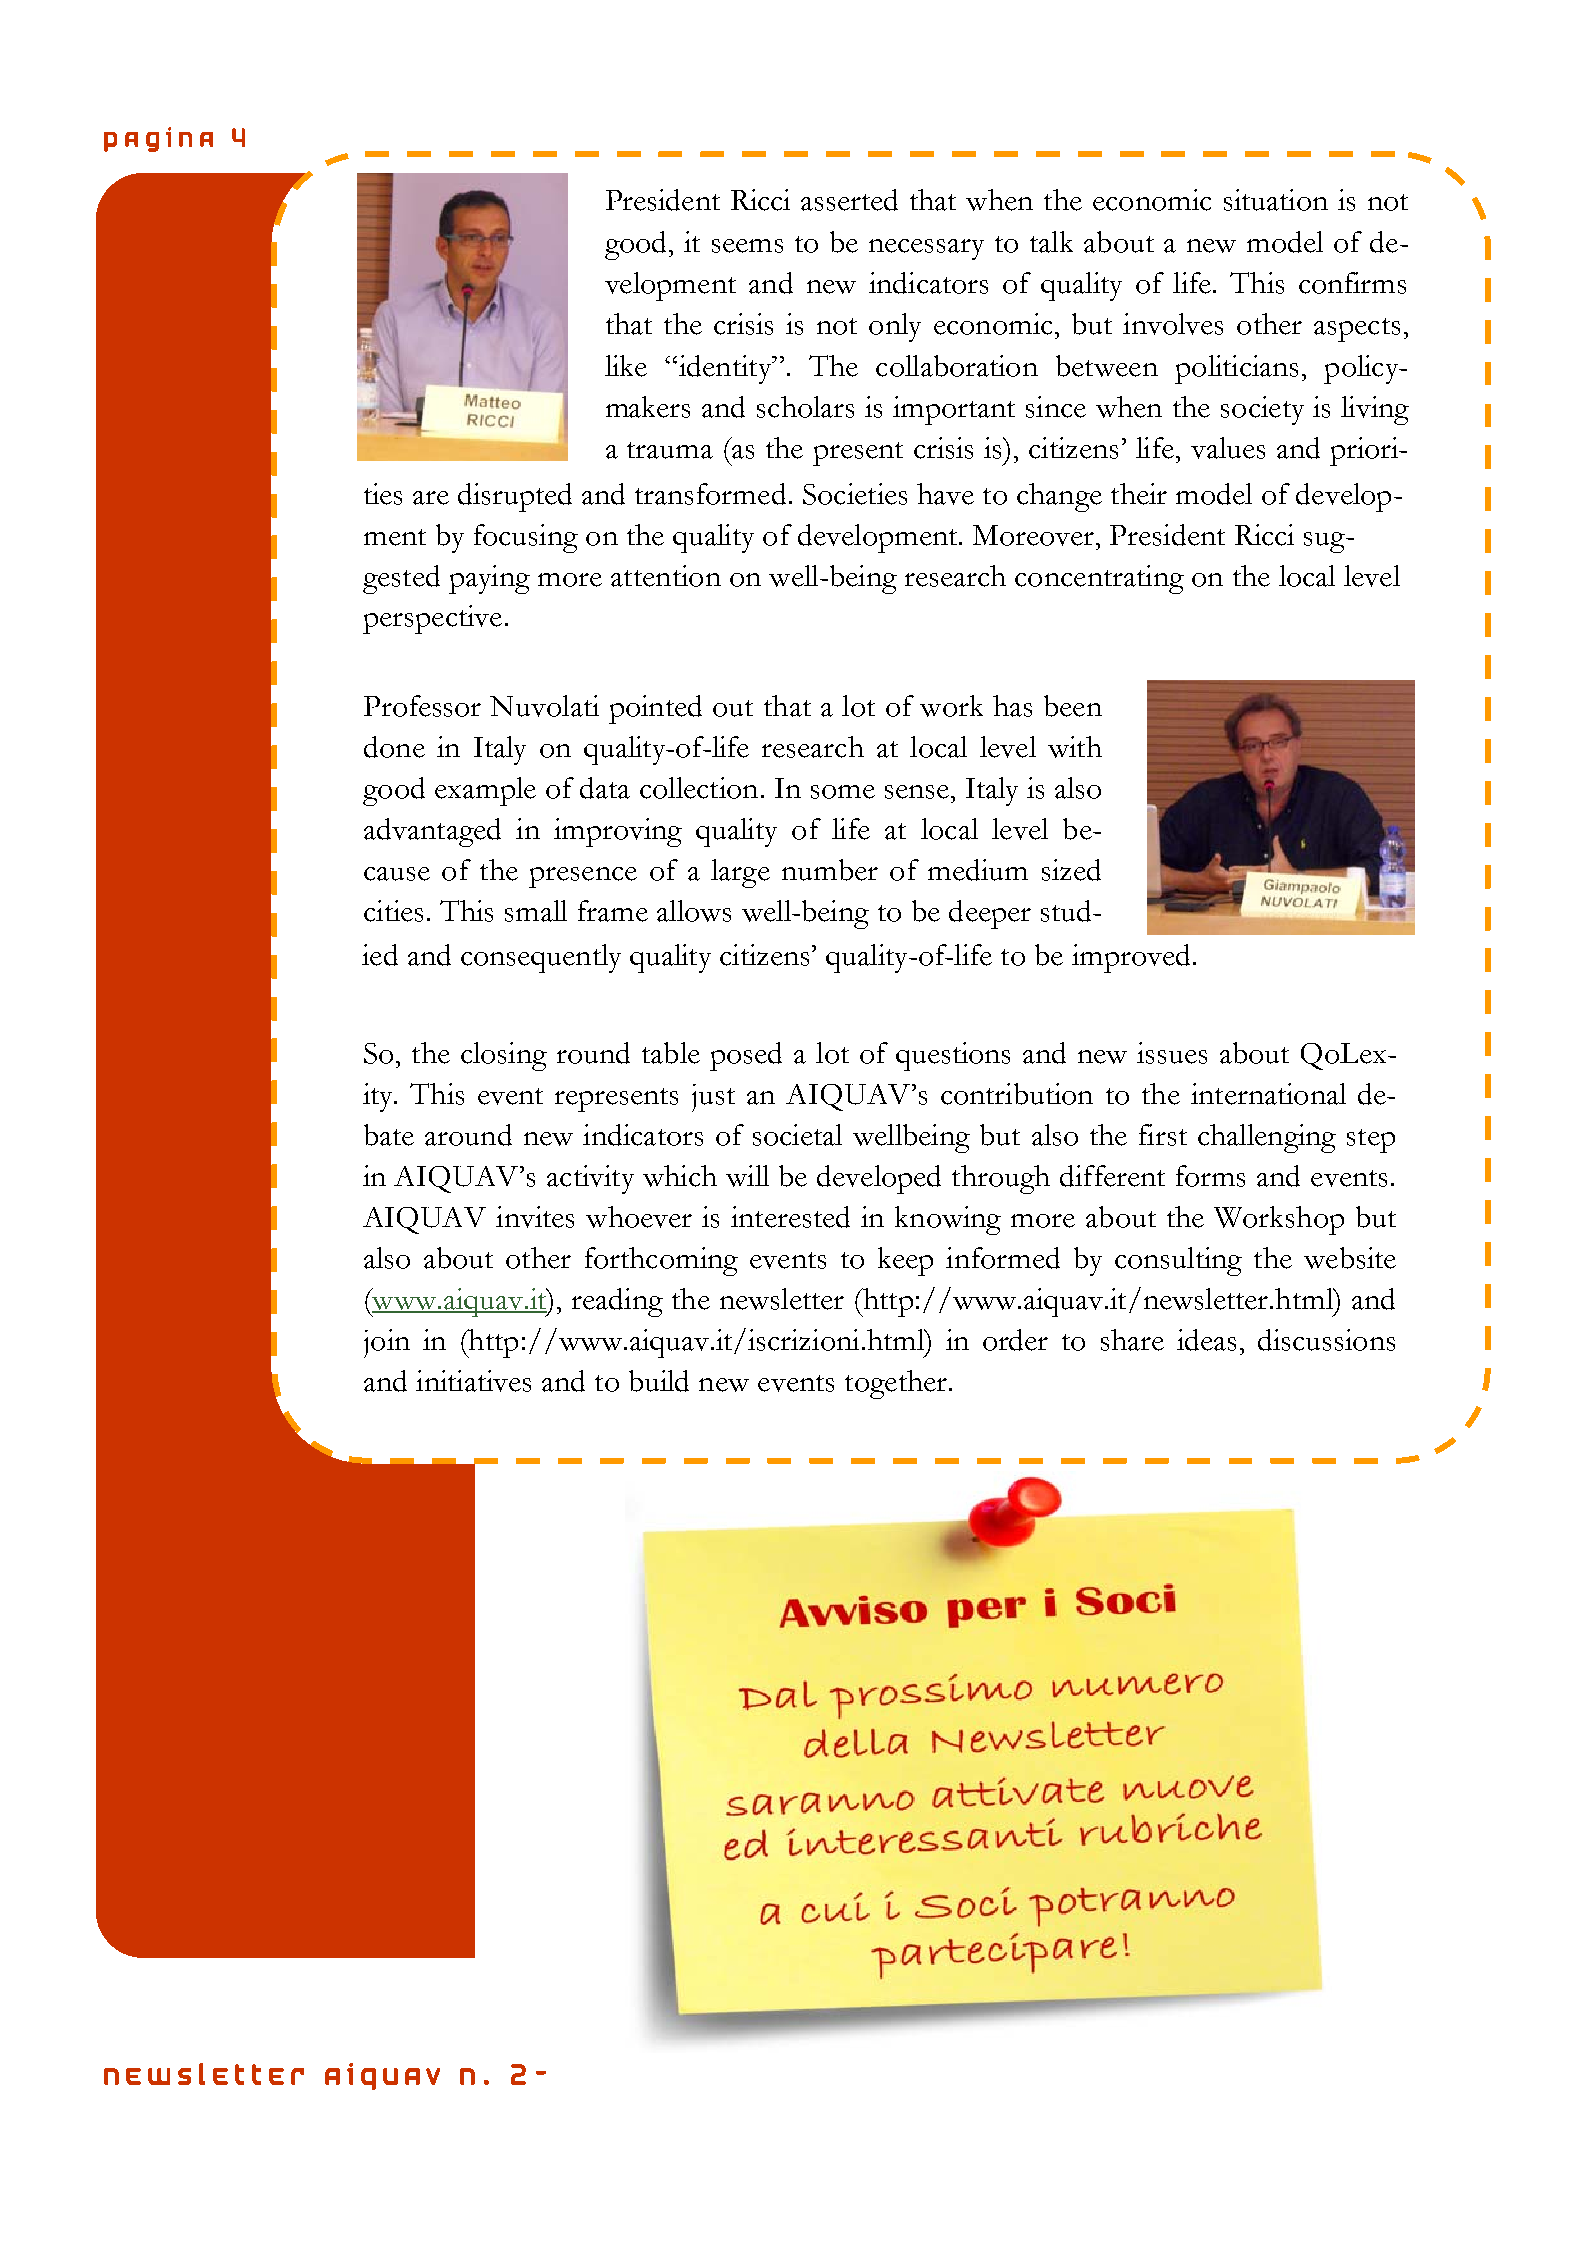 The width and height of the image is (1584, 2241). What do you see at coordinates (849, 200) in the image?
I see `asserted` at bounding box center [849, 200].
